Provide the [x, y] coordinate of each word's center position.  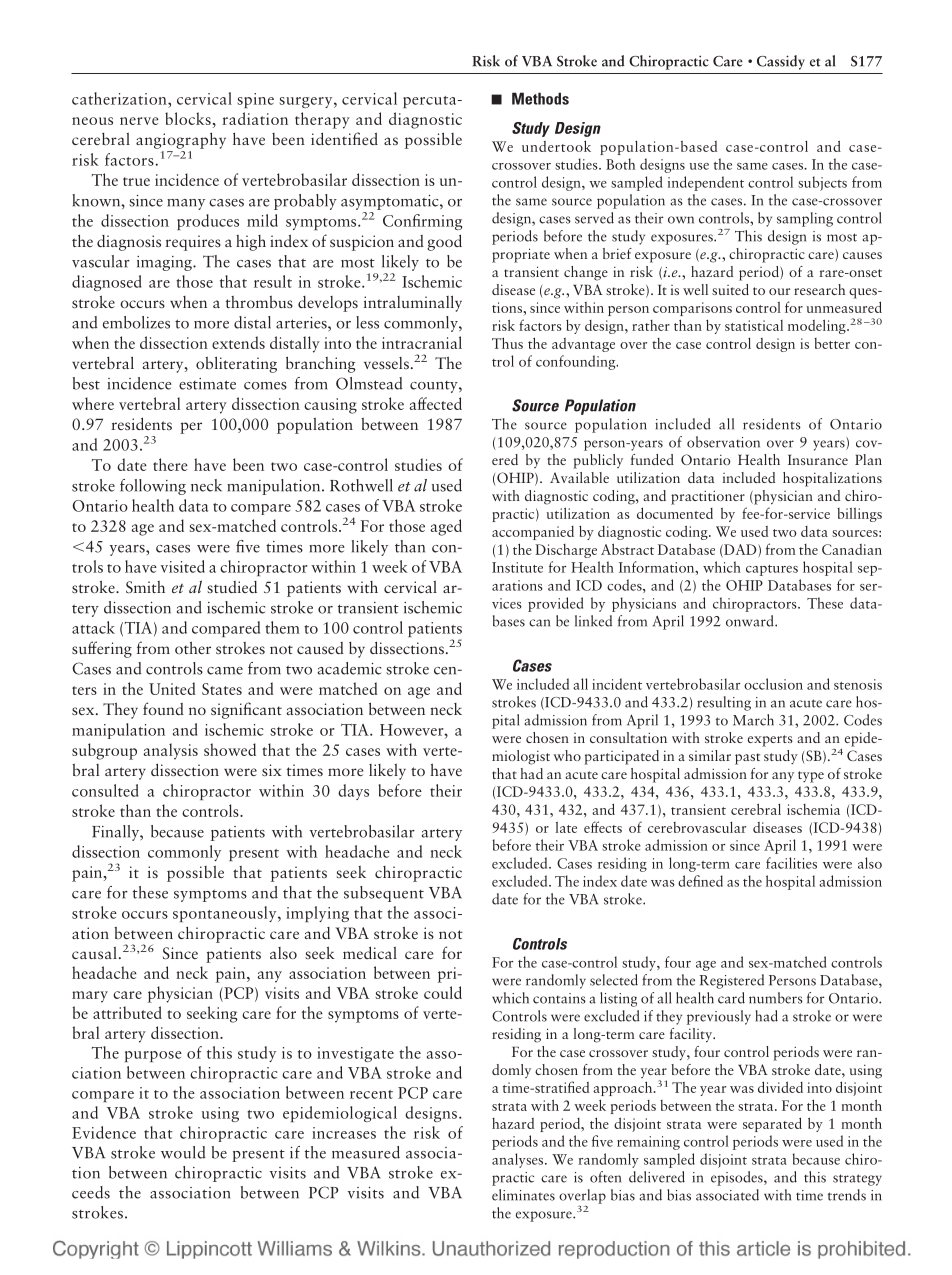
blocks [189, 118]
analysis [170, 751]
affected [435, 403]
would [183, 1152]
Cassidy [781, 62]
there [170, 464]
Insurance [818, 460]
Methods [540, 98]
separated [772, 1124]
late [566, 827]
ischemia [813, 809]
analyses [519, 1160]
